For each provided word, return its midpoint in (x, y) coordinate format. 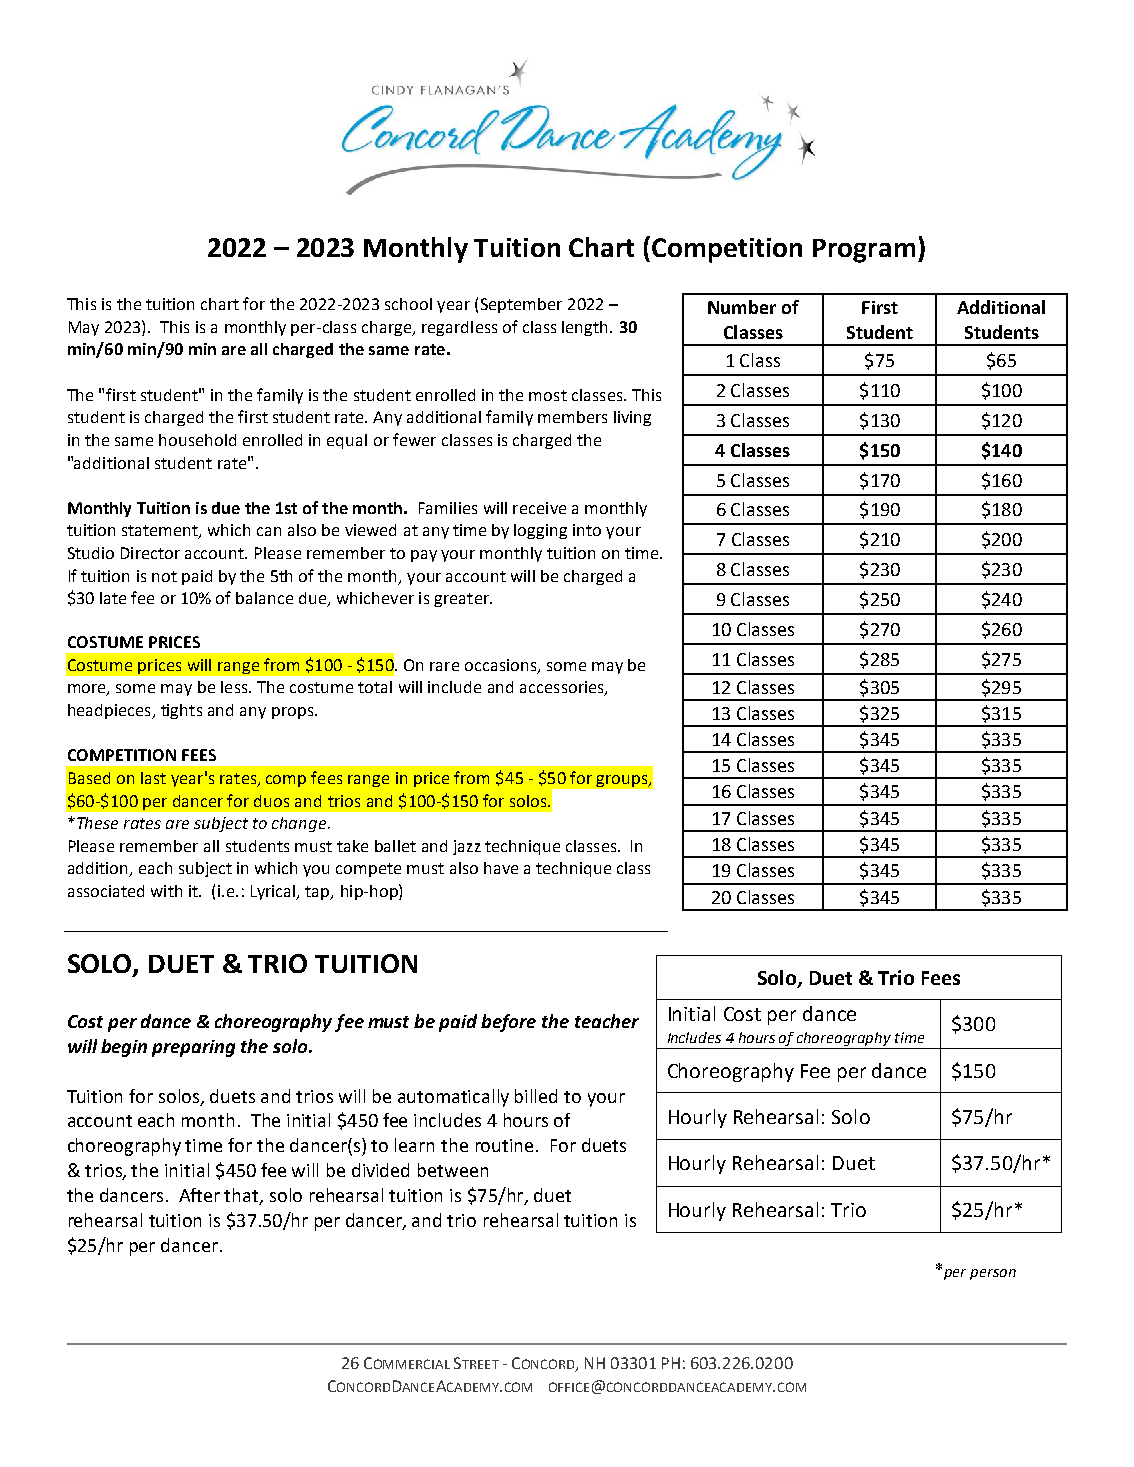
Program (864, 251)
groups (623, 781)
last (153, 778)
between (453, 1170)
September (521, 305)
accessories (563, 688)
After (199, 1195)
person (993, 1274)
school (408, 304)
